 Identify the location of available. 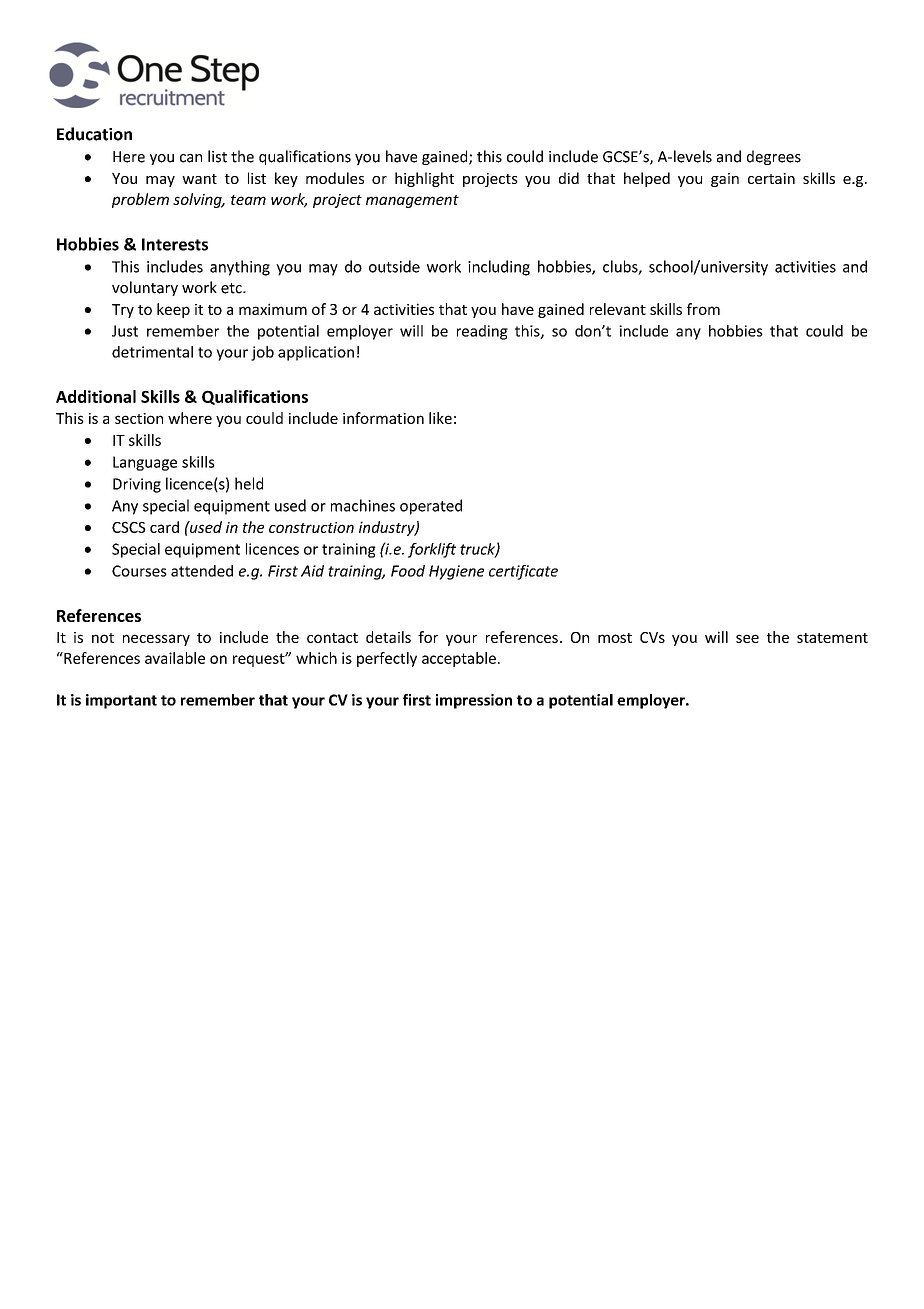
(175, 658).
